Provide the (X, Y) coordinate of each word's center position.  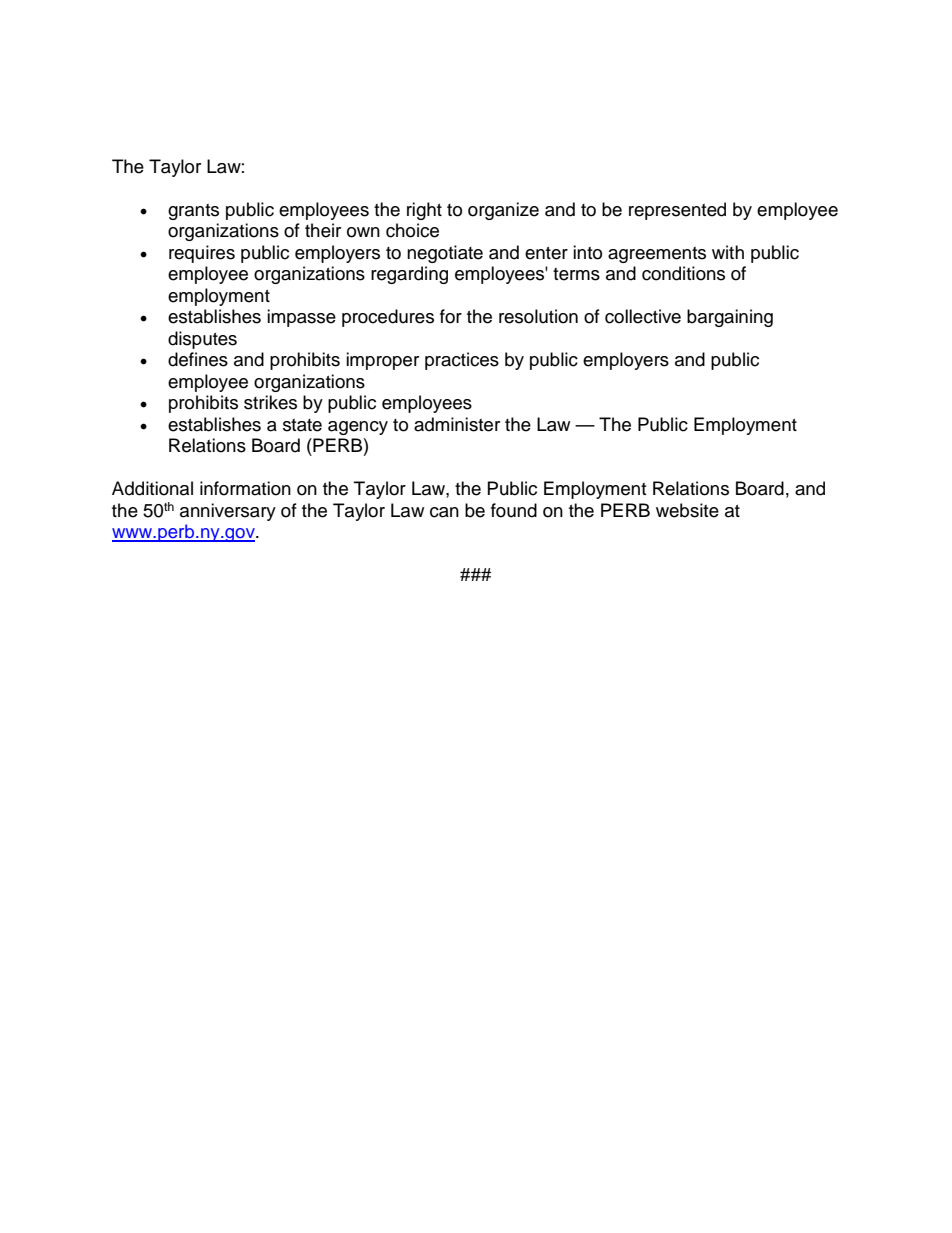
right (424, 211)
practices (462, 361)
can (444, 512)
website (687, 510)
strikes (270, 402)
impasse (301, 318)
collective (643, 316)
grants (193, 212)
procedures (388, 318)
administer (457, 424)
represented (677, 211)
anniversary (228, 512)
